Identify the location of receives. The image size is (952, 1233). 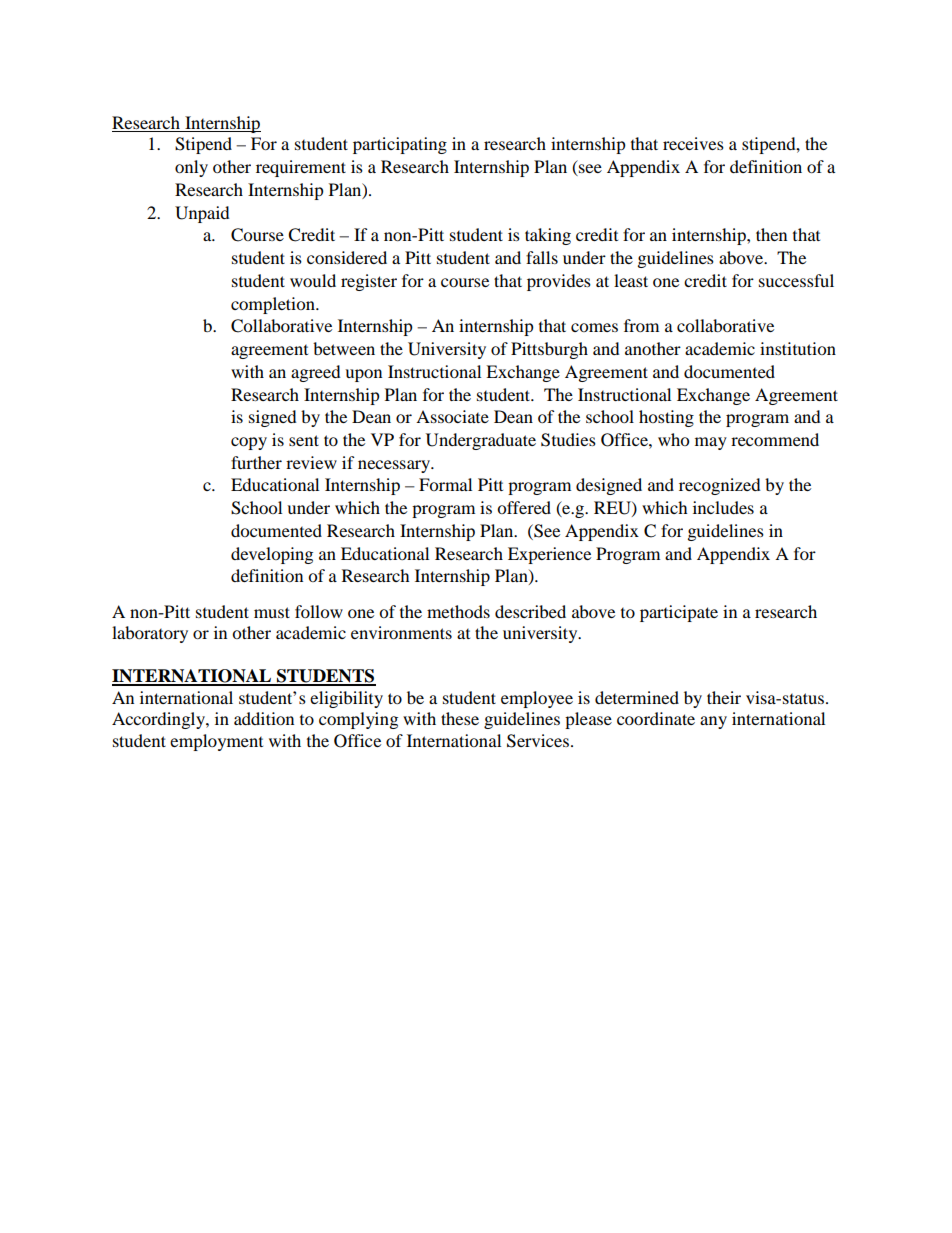
(693, 143).
